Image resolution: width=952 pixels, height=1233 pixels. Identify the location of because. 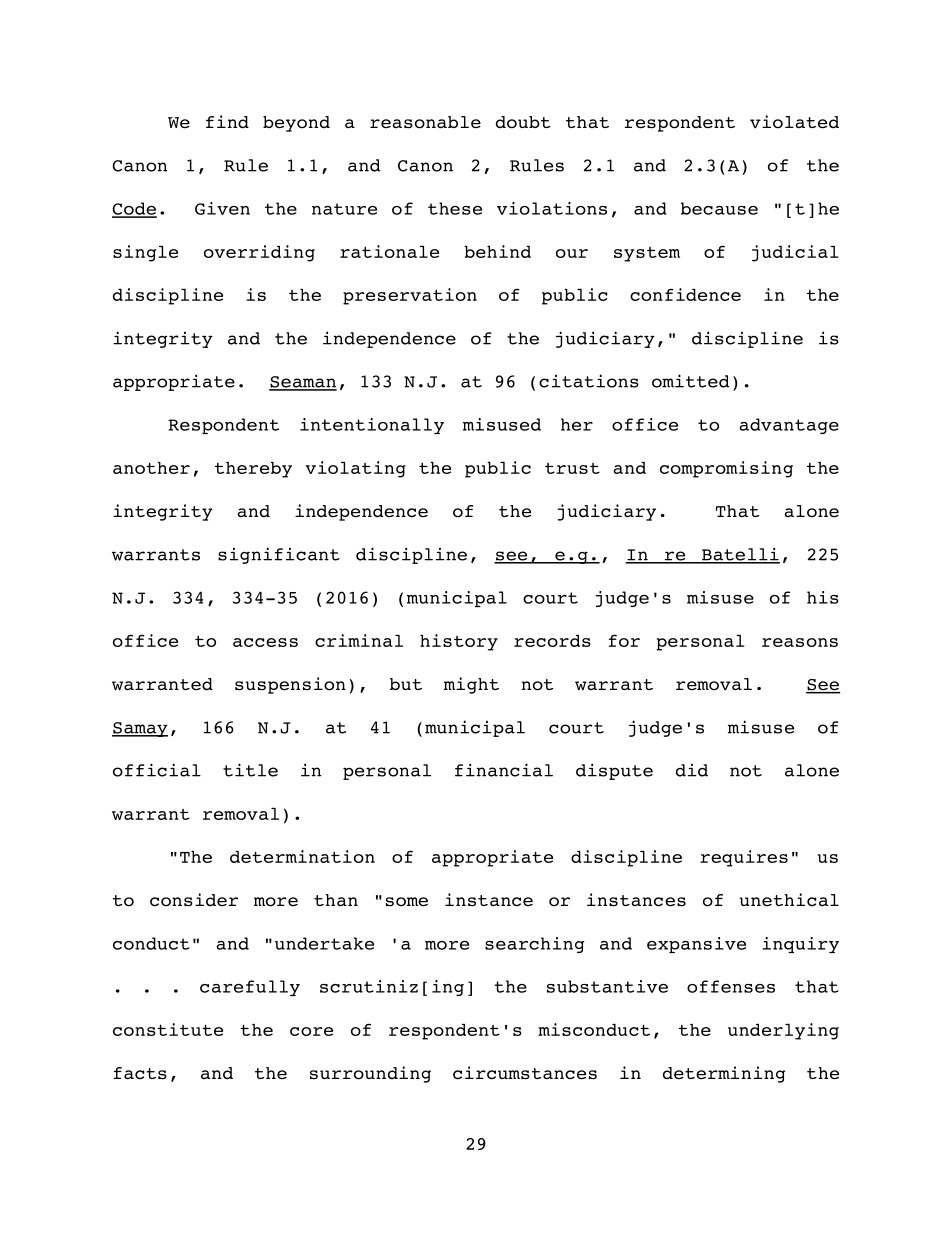
(719, 208).
